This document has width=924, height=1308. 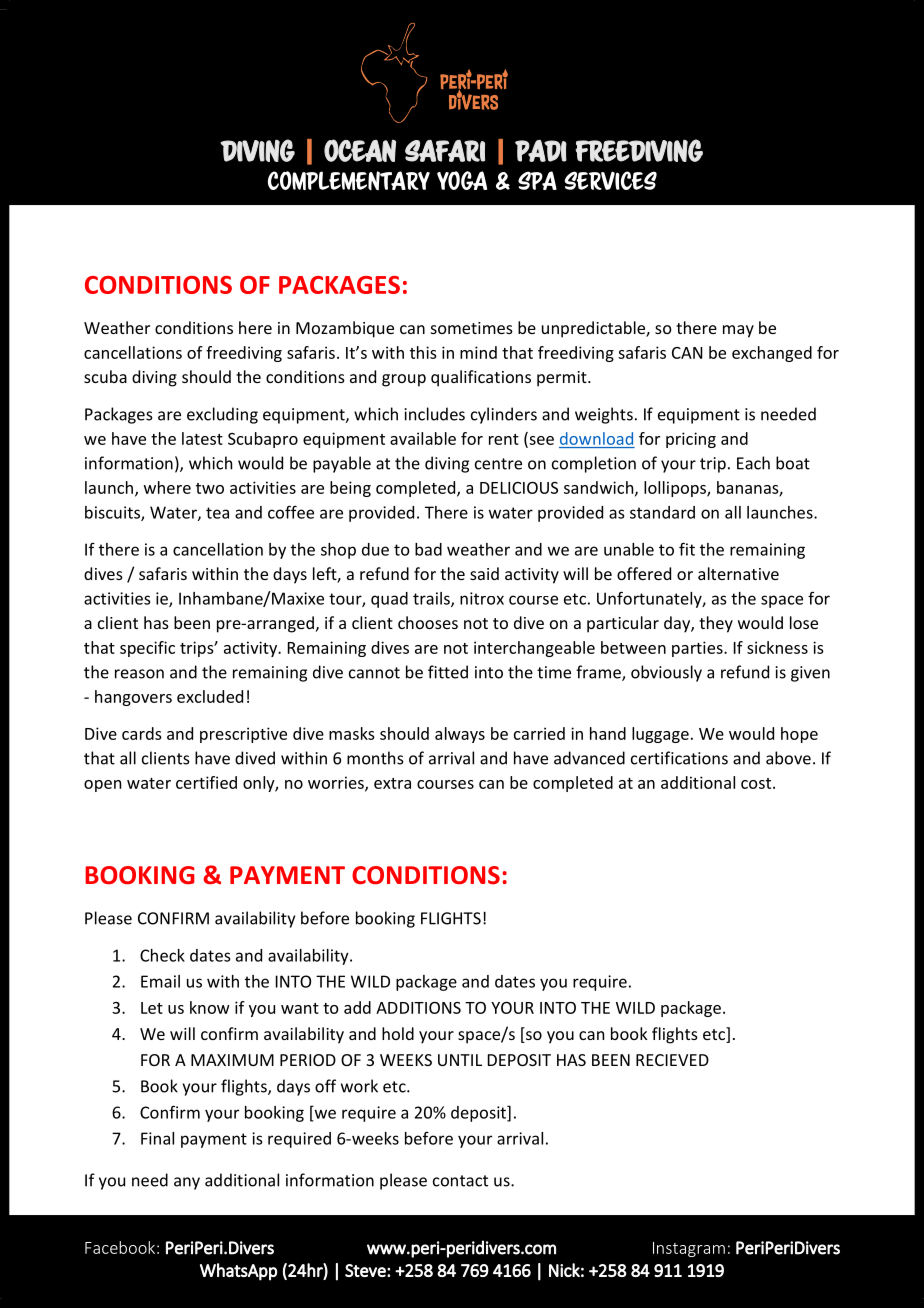 I want to click on obviously, so click(x=666, y=673).
